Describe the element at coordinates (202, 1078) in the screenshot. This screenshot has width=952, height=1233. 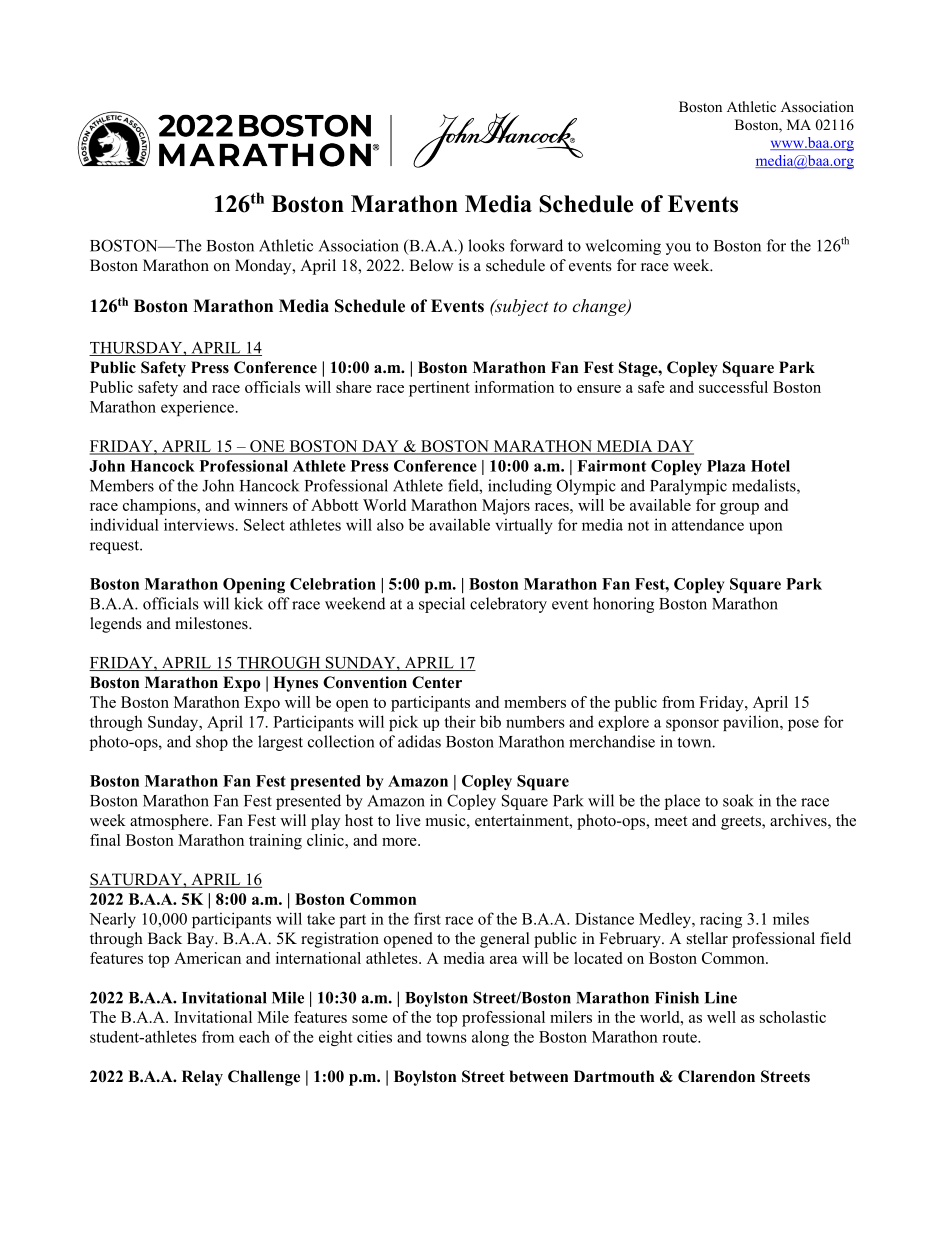
I see `Relay` at that location.
